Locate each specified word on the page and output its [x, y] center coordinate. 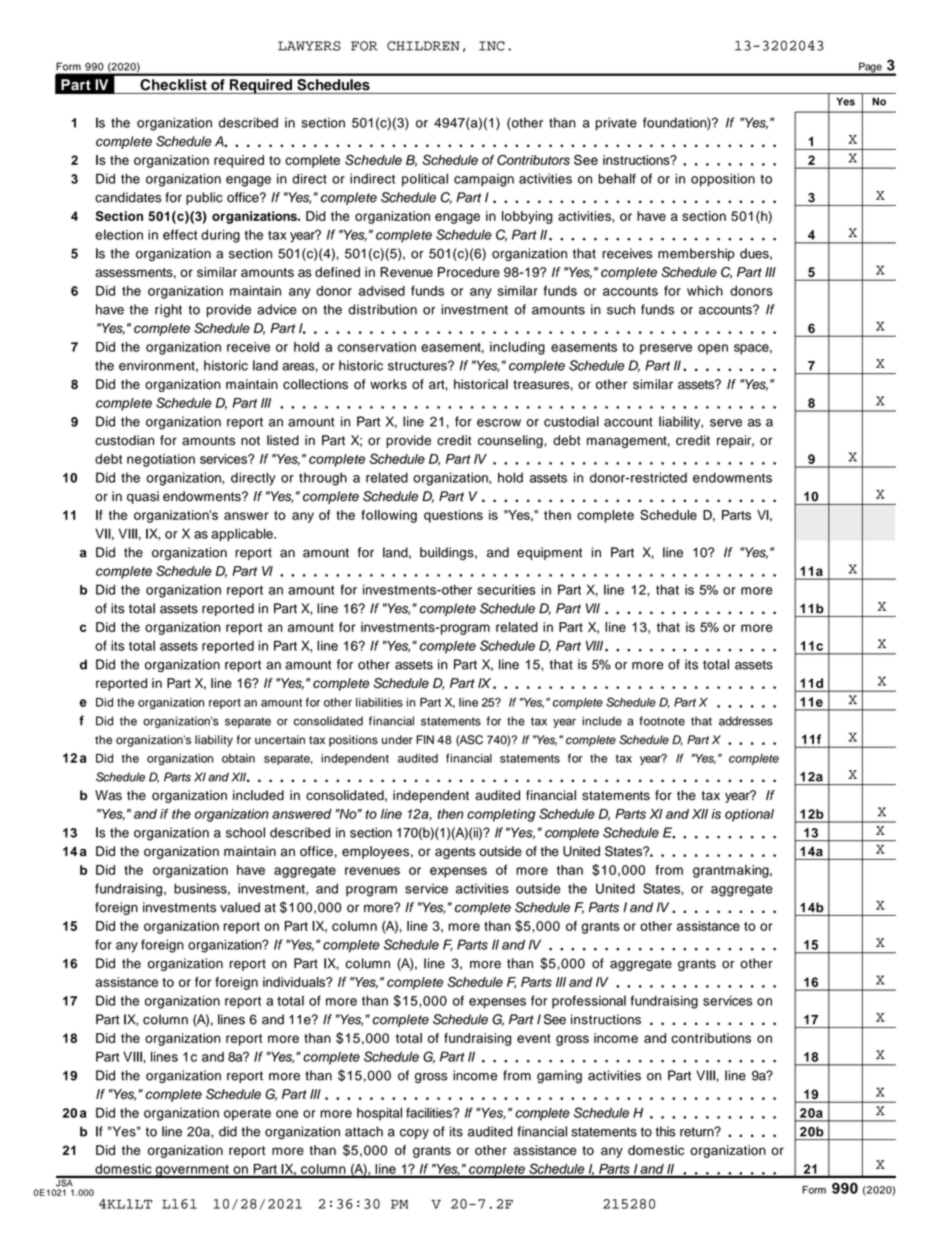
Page [870, 68]
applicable [243, 535]
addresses [746, 721]
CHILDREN [423, 46]
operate [247, 1115]
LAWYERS [309, 46]
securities [506, 590]
